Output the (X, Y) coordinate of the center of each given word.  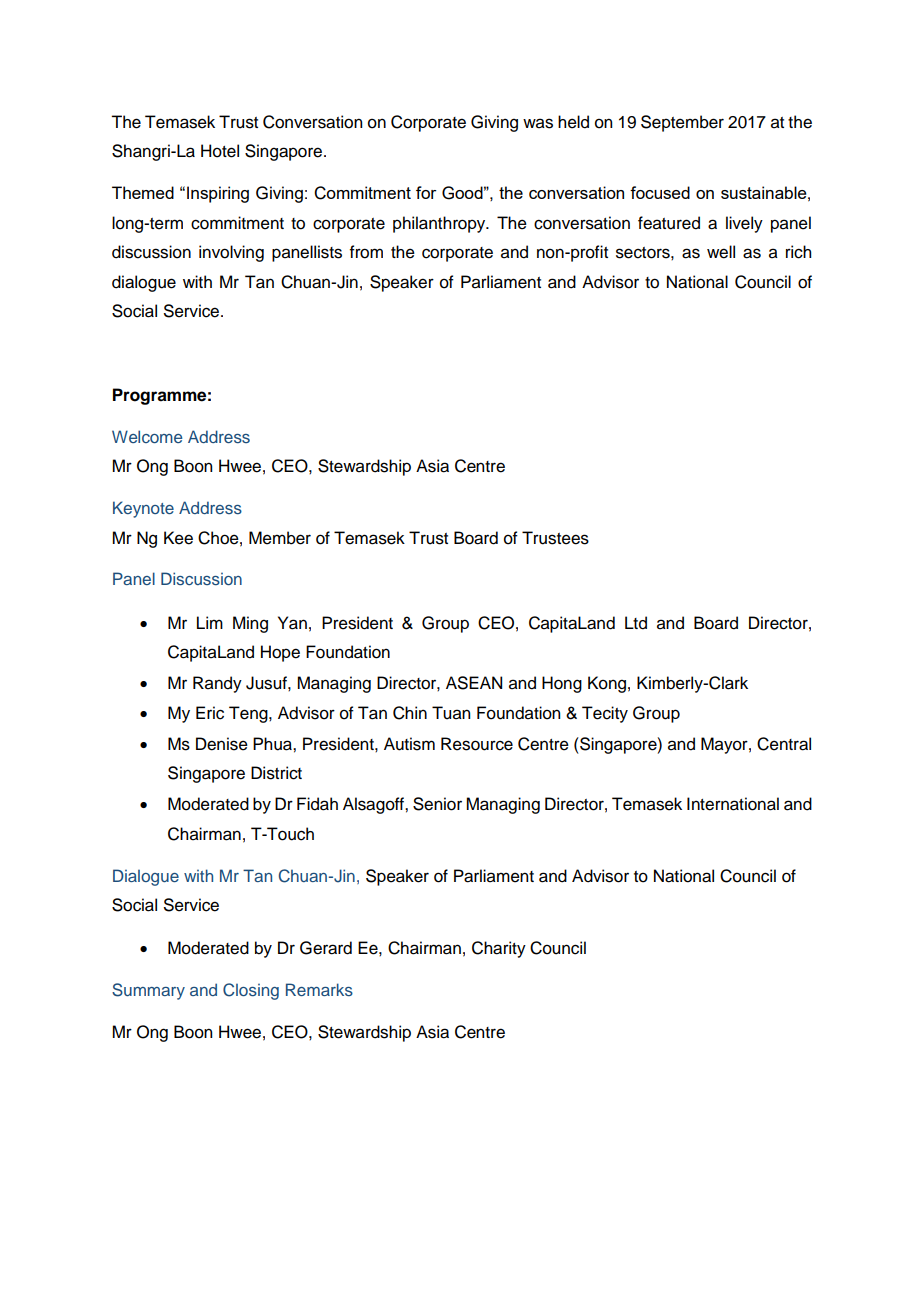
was (538, 123)
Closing (251, 991)
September (682, 123)
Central (784, 744)
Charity (499, 949)
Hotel (220, 151)
